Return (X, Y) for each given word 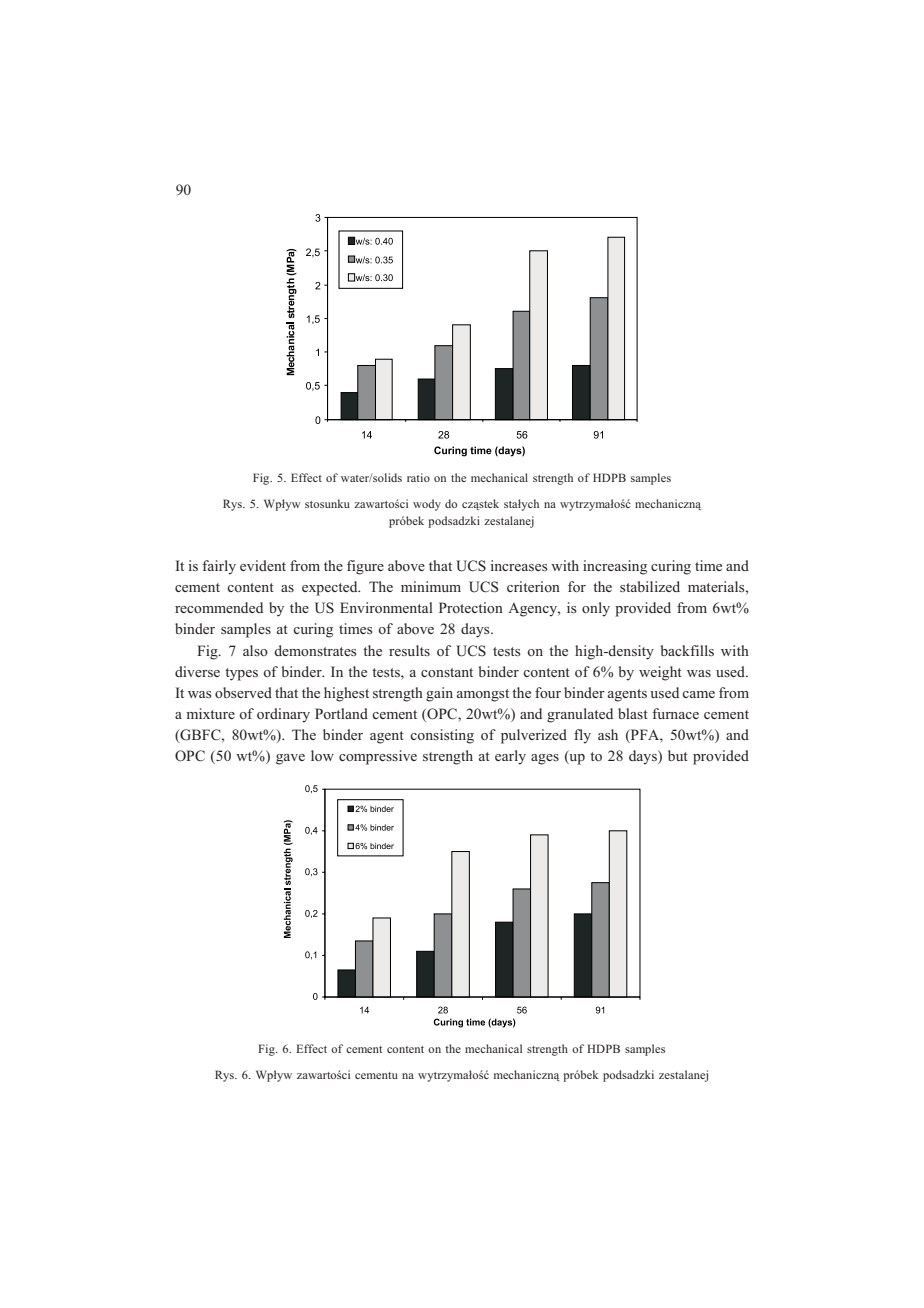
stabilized (650, 586)
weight (660, 673)
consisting (442, 736)
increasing (615, 567)
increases (519, 565)
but (678, 755)
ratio (418, 477)
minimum (431, 586)
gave (290, 759)
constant (447, 672)
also (255, 650)
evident (263, 565)
